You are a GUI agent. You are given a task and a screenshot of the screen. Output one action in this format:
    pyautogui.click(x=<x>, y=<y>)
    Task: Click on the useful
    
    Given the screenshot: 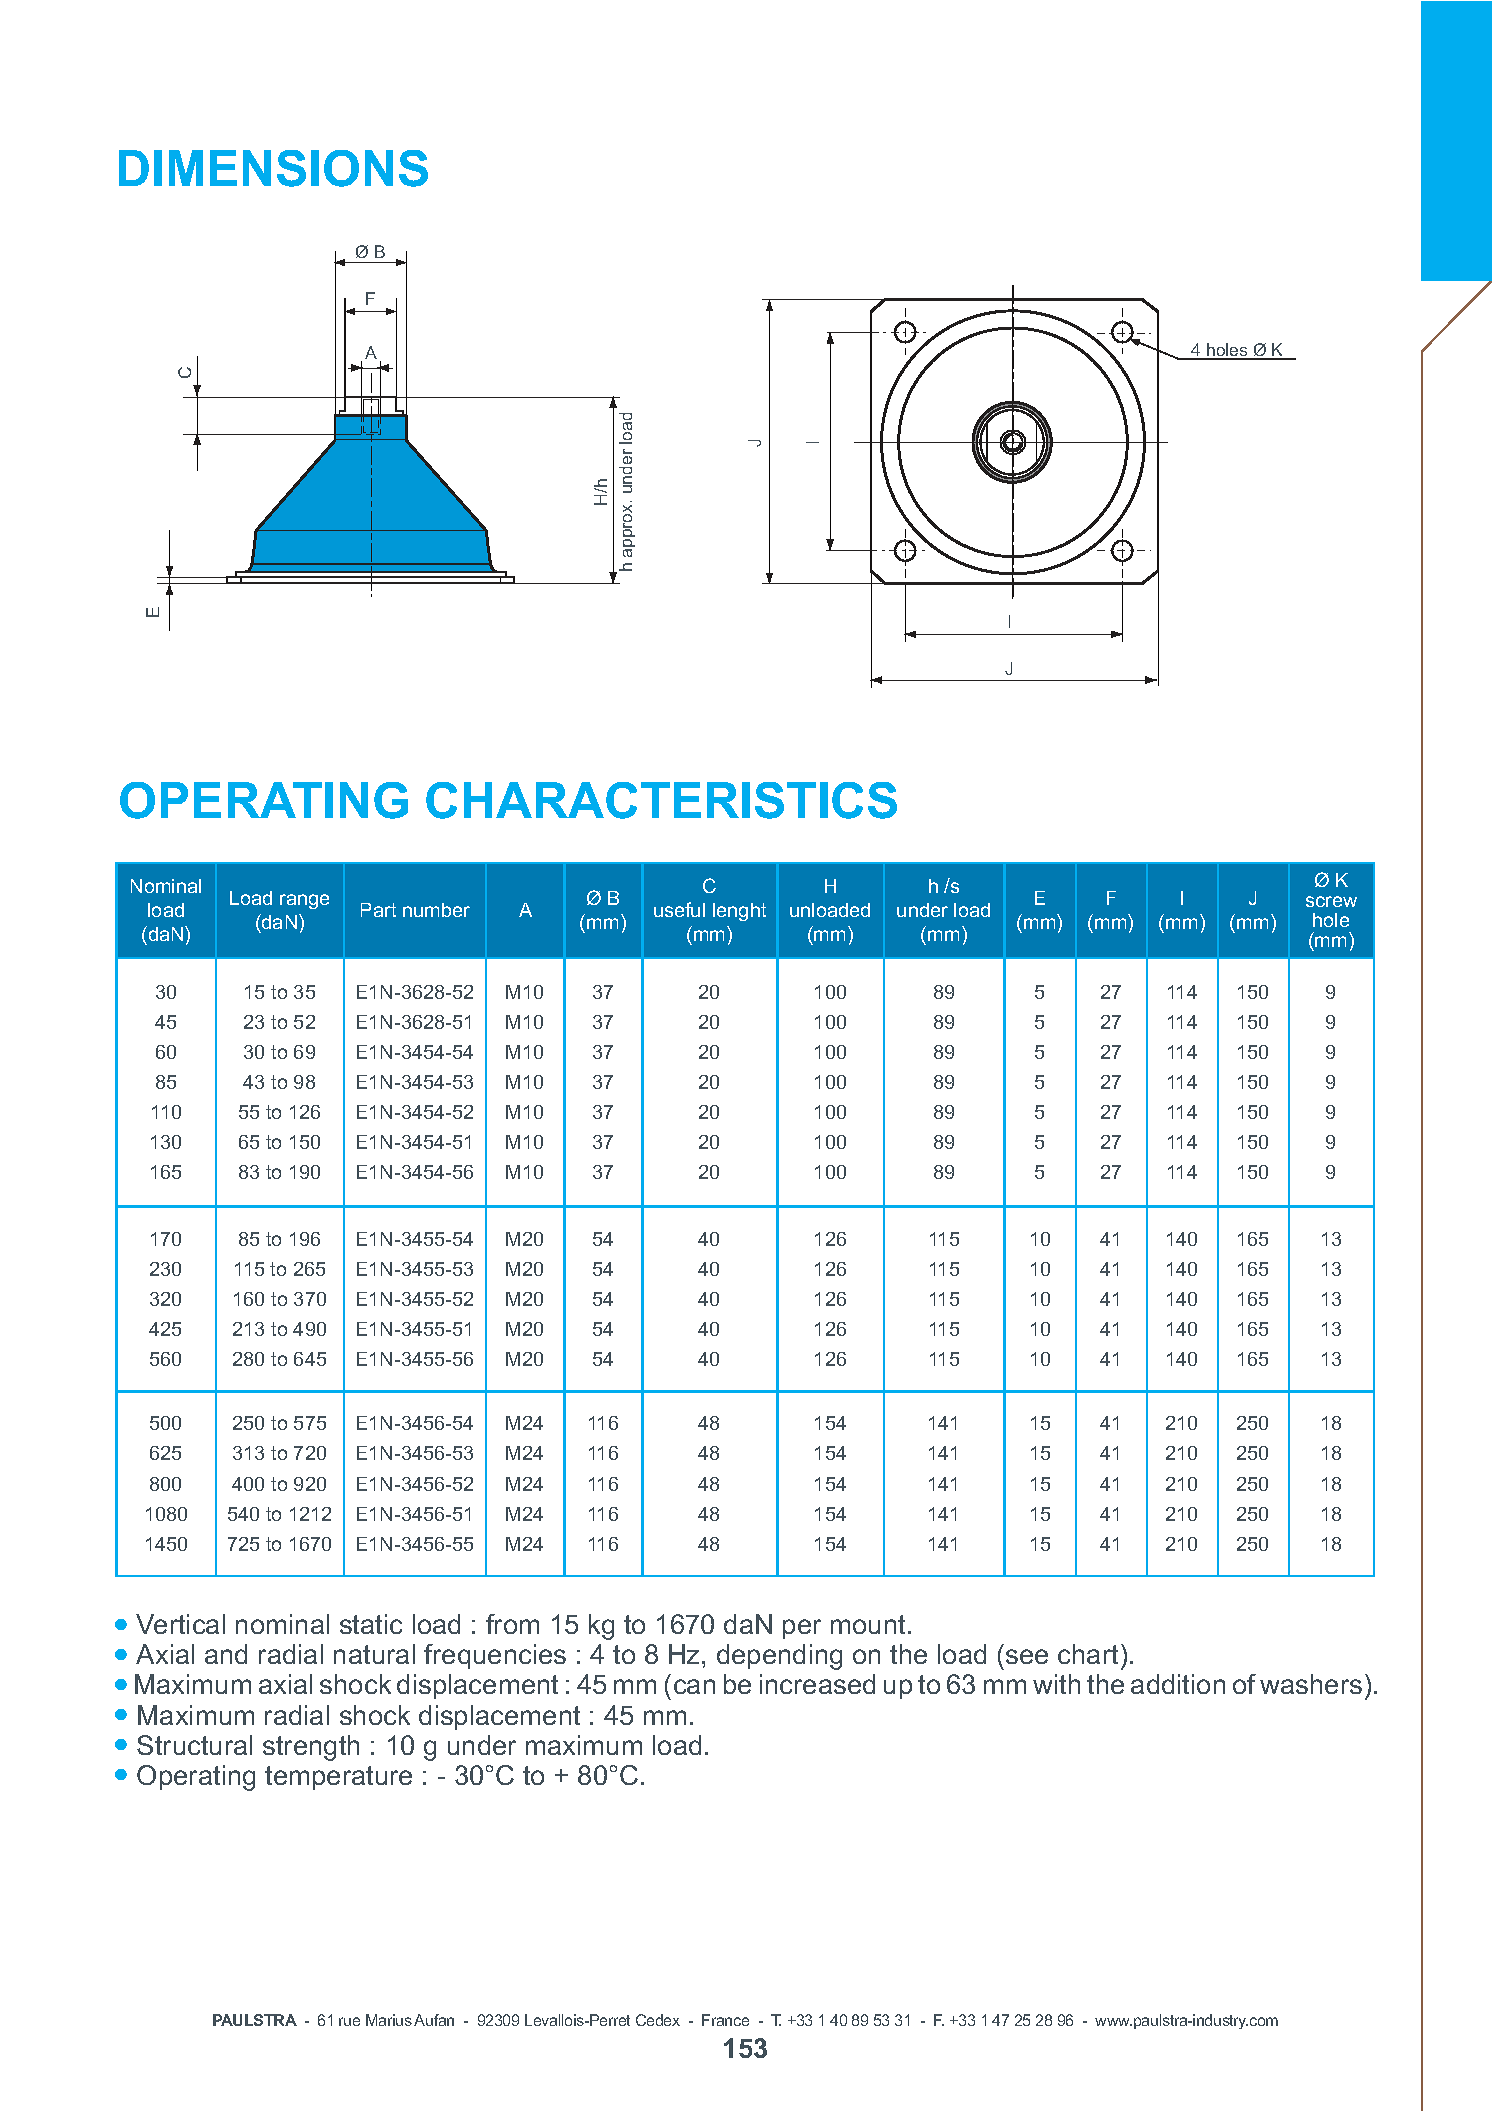 What is the action you would take?
    pyautogui.click(x=679, y=909)
